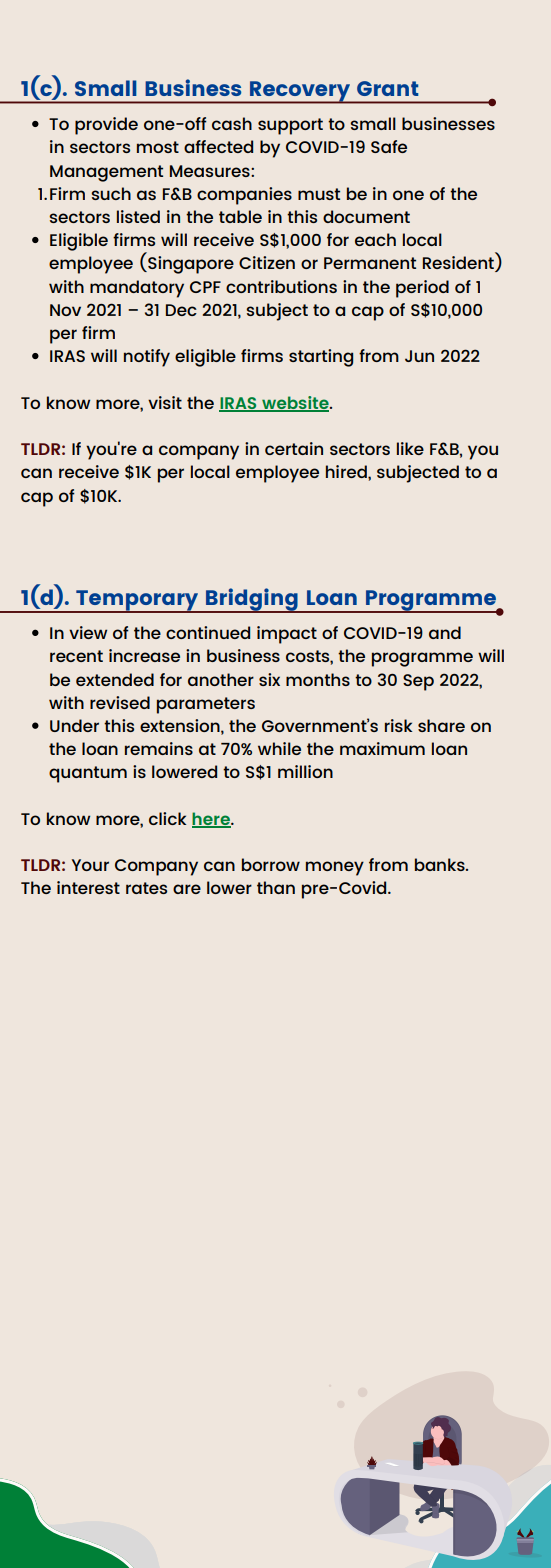 The height and width of the image is (1568, 551). Describe the element at coordinates (115, 679) in the image. I see `extended` at that location.
